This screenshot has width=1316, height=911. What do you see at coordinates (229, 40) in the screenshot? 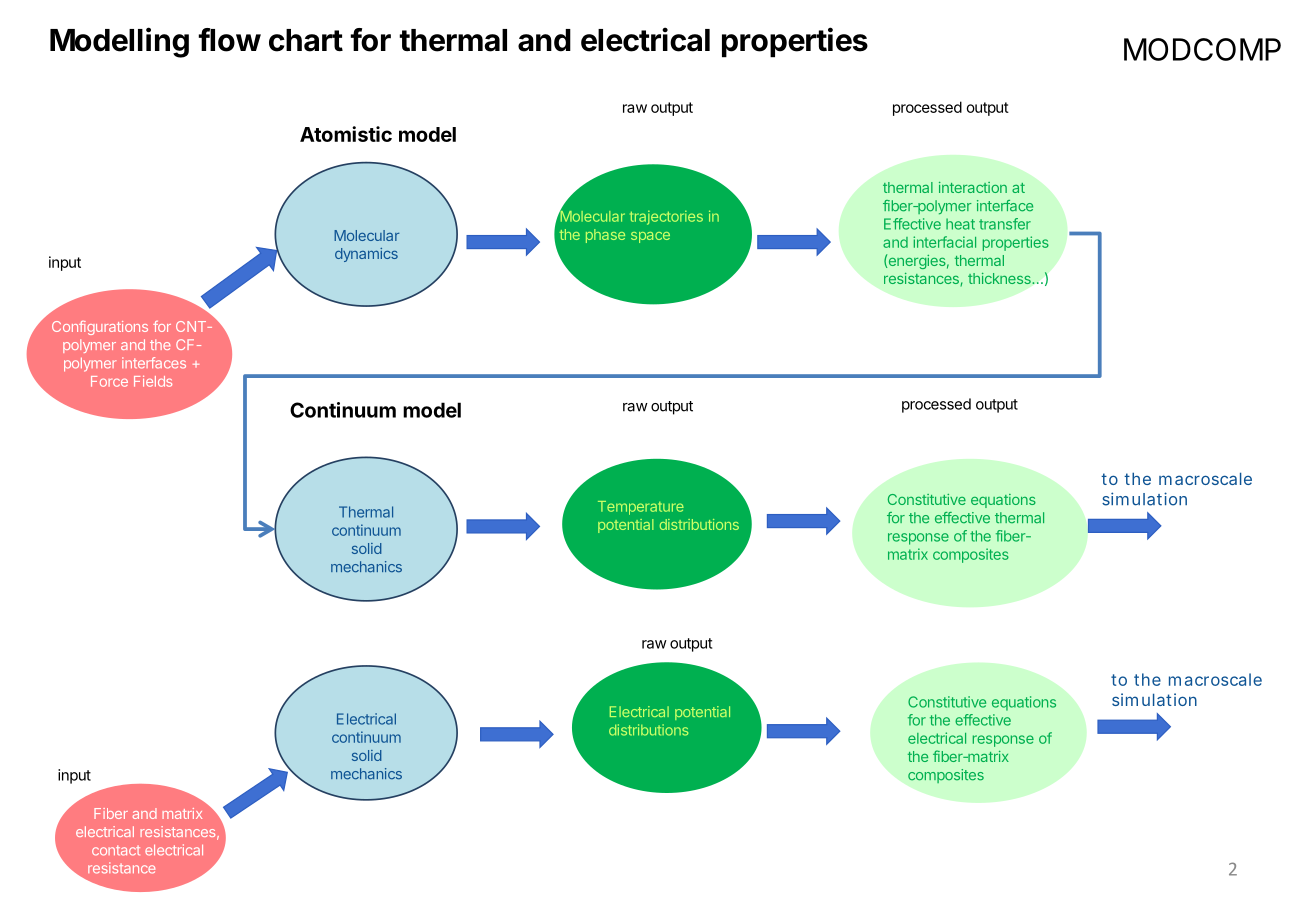
I see `flow` at bounding box center [229, 40].
